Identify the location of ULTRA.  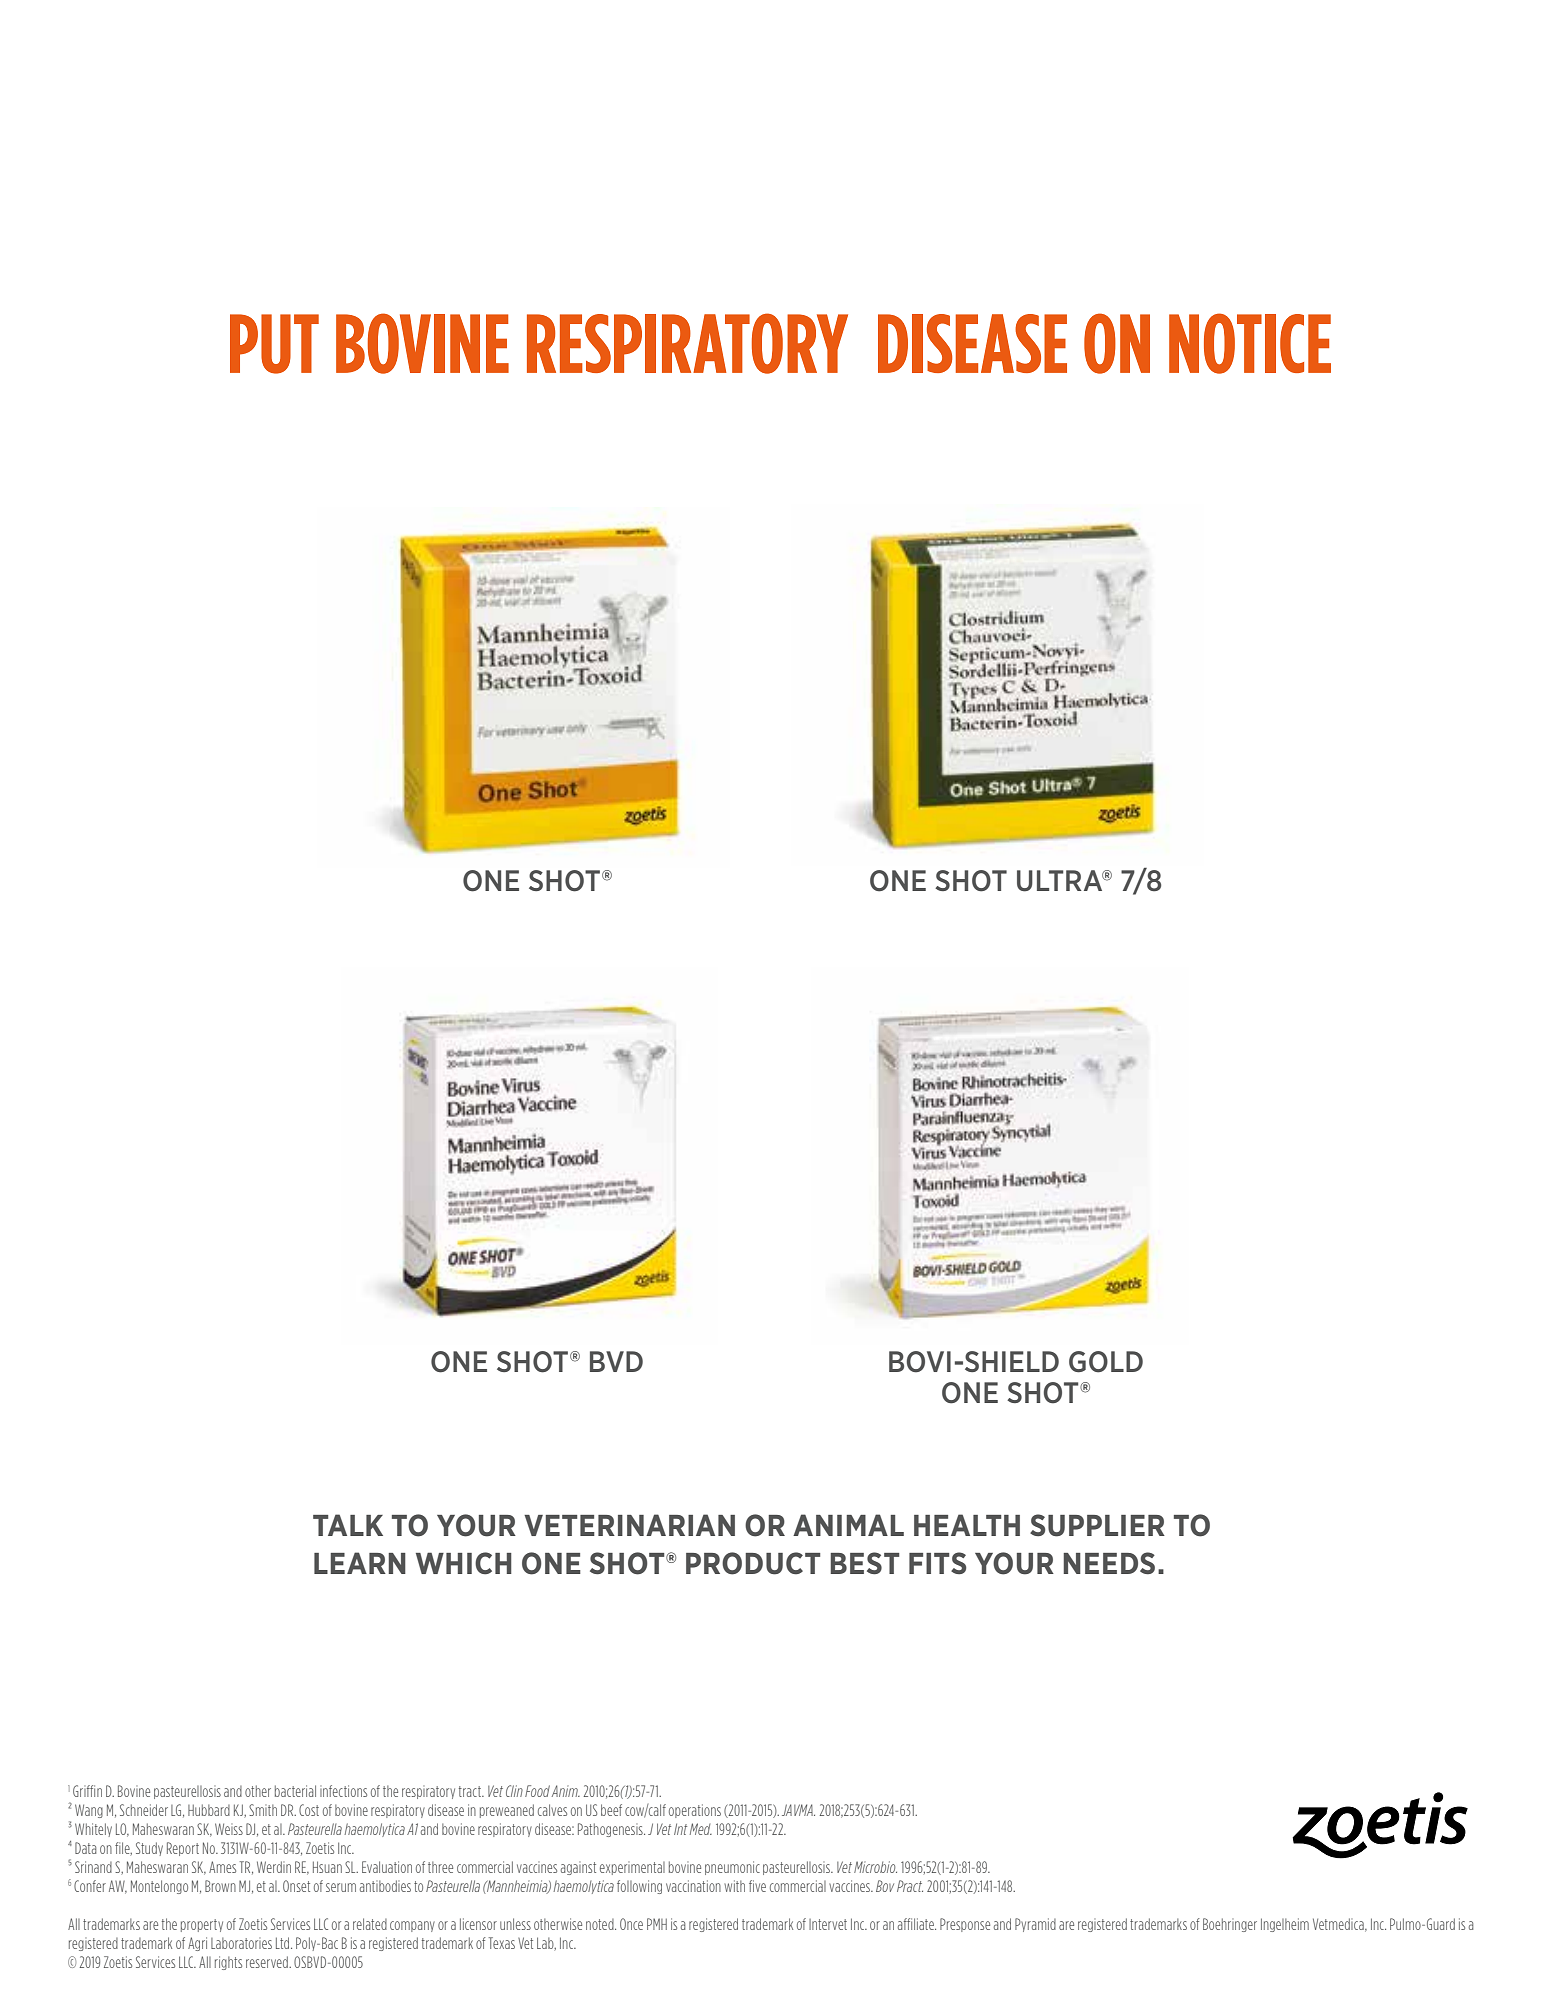
(1061, 881).
